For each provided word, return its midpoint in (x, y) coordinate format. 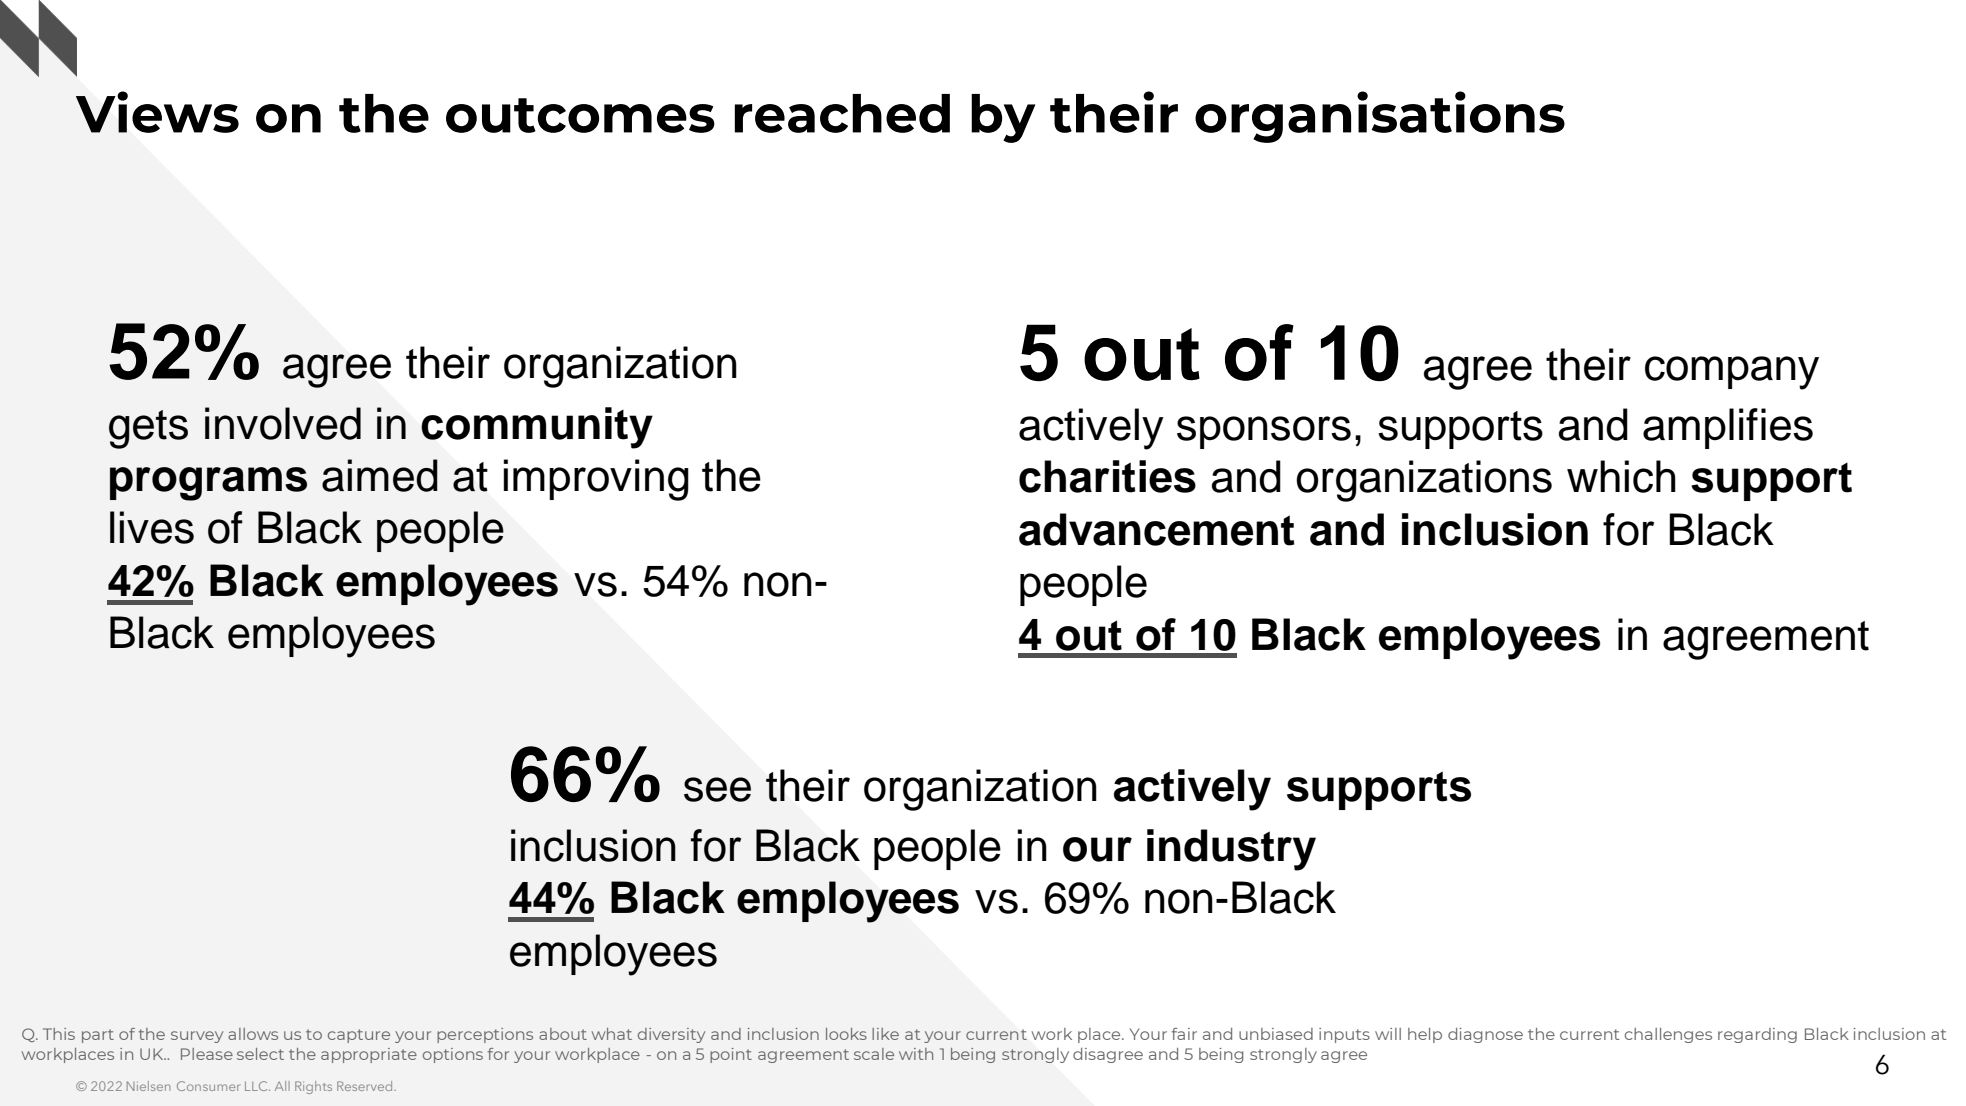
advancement (1157, 529)
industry (1231, 850)
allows (253, 1034)
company (1732, 373)
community (537, 428)
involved (283, 423)
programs (208, 484)
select (260, 1054)
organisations (1380, 117)
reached (842, 113)
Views (157, 112)
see (717, 789)
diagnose (1485, 1035)
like (885, 1034)
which (1621, 476)
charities (1107, 476)
